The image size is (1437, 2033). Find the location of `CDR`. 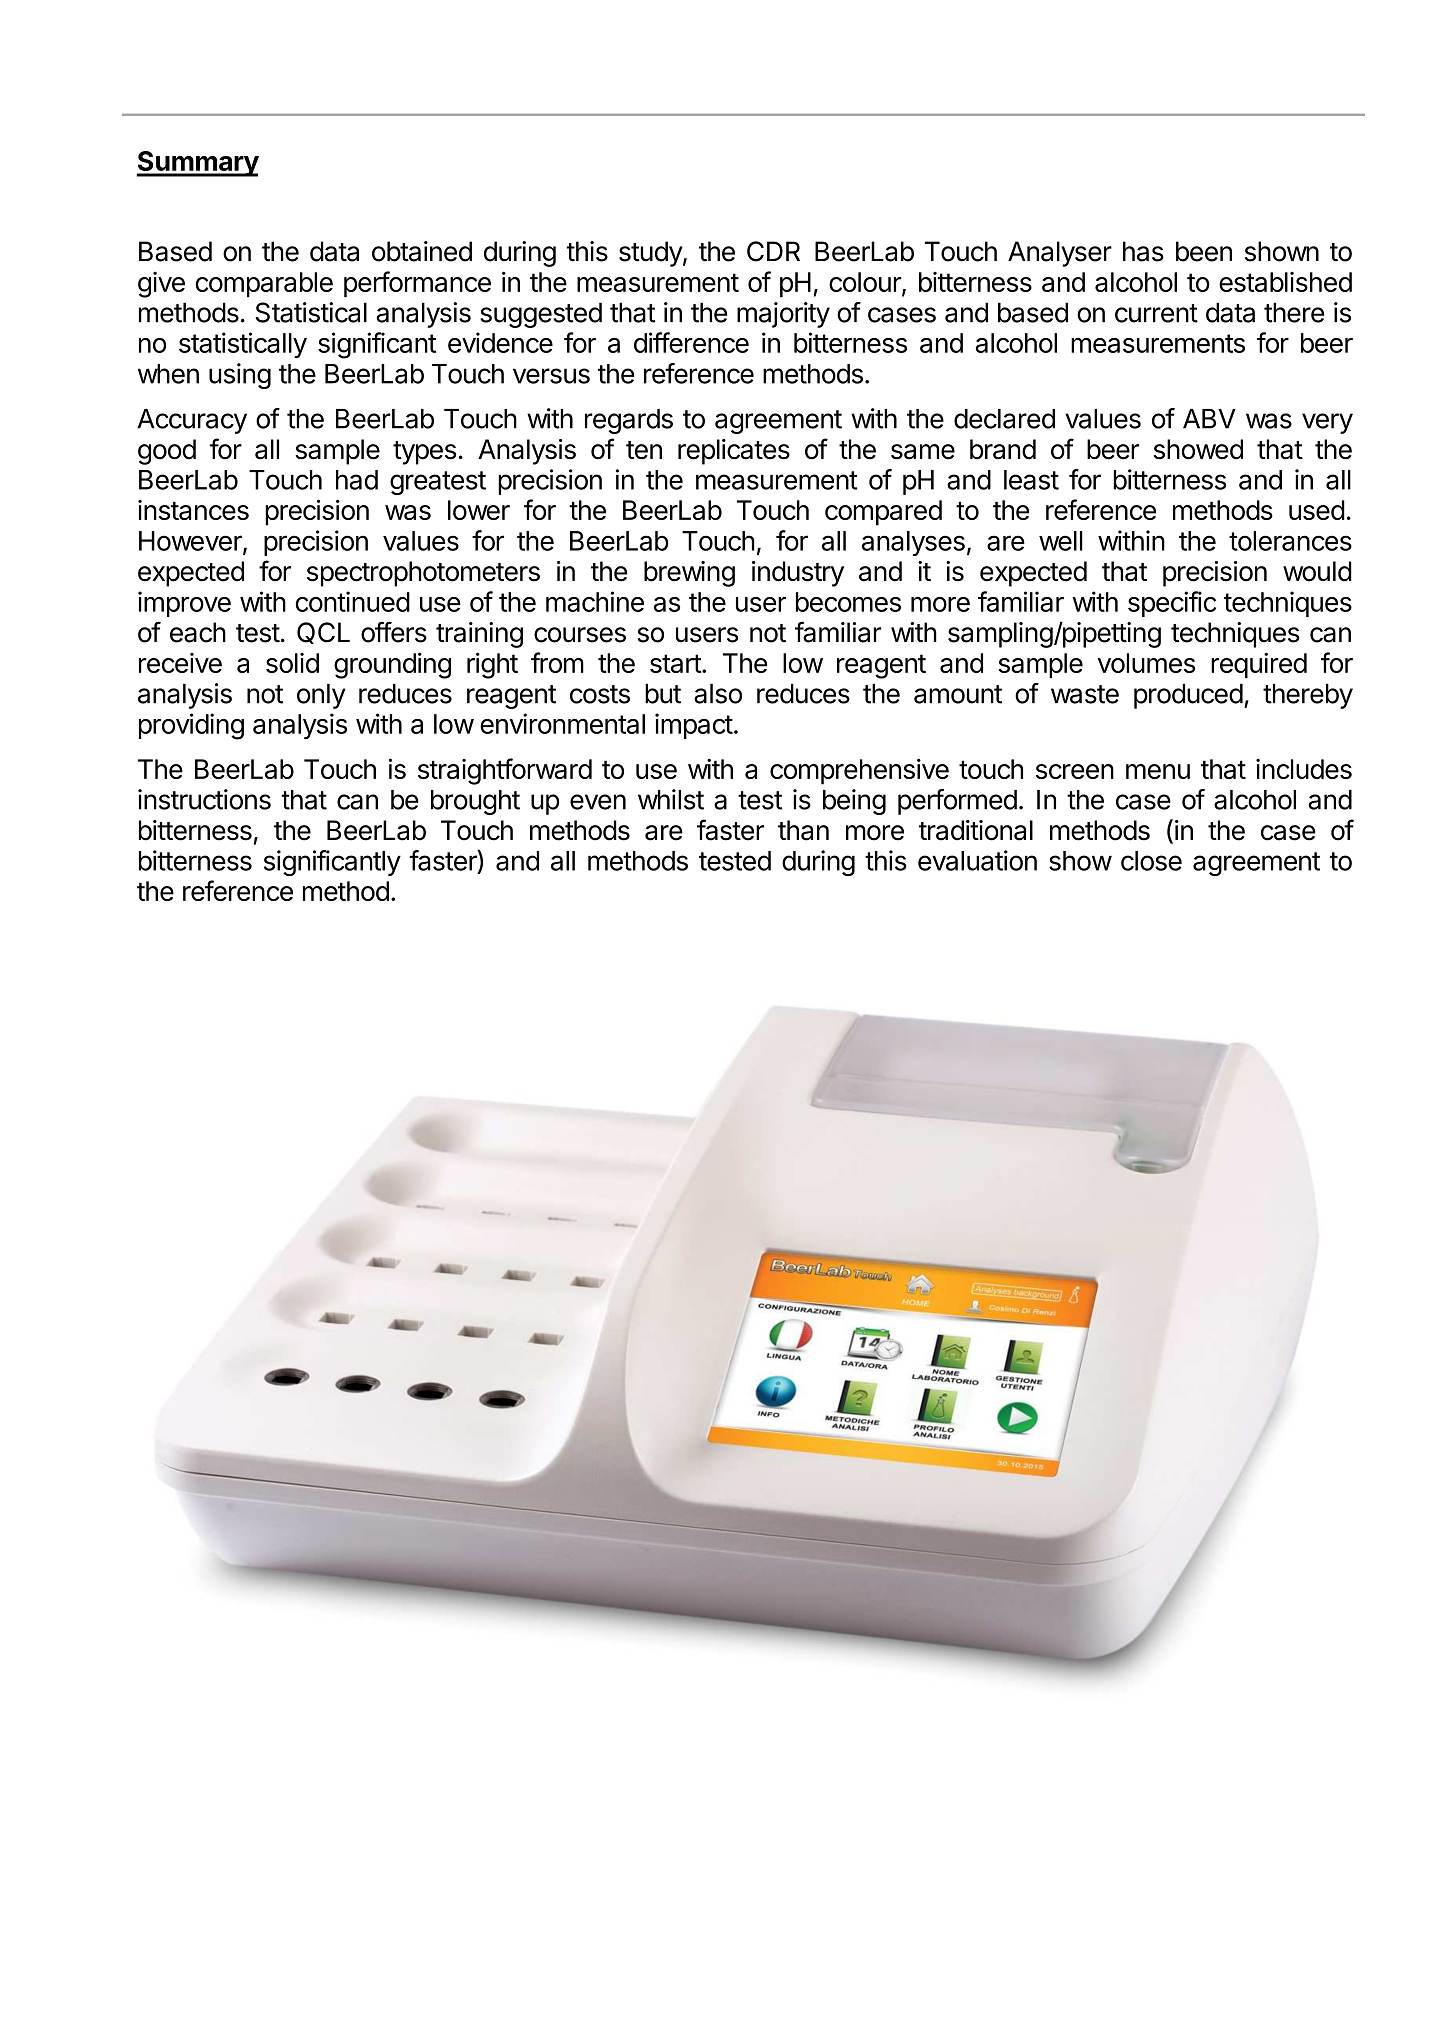

CDR is located at coordinates (773, 251).
